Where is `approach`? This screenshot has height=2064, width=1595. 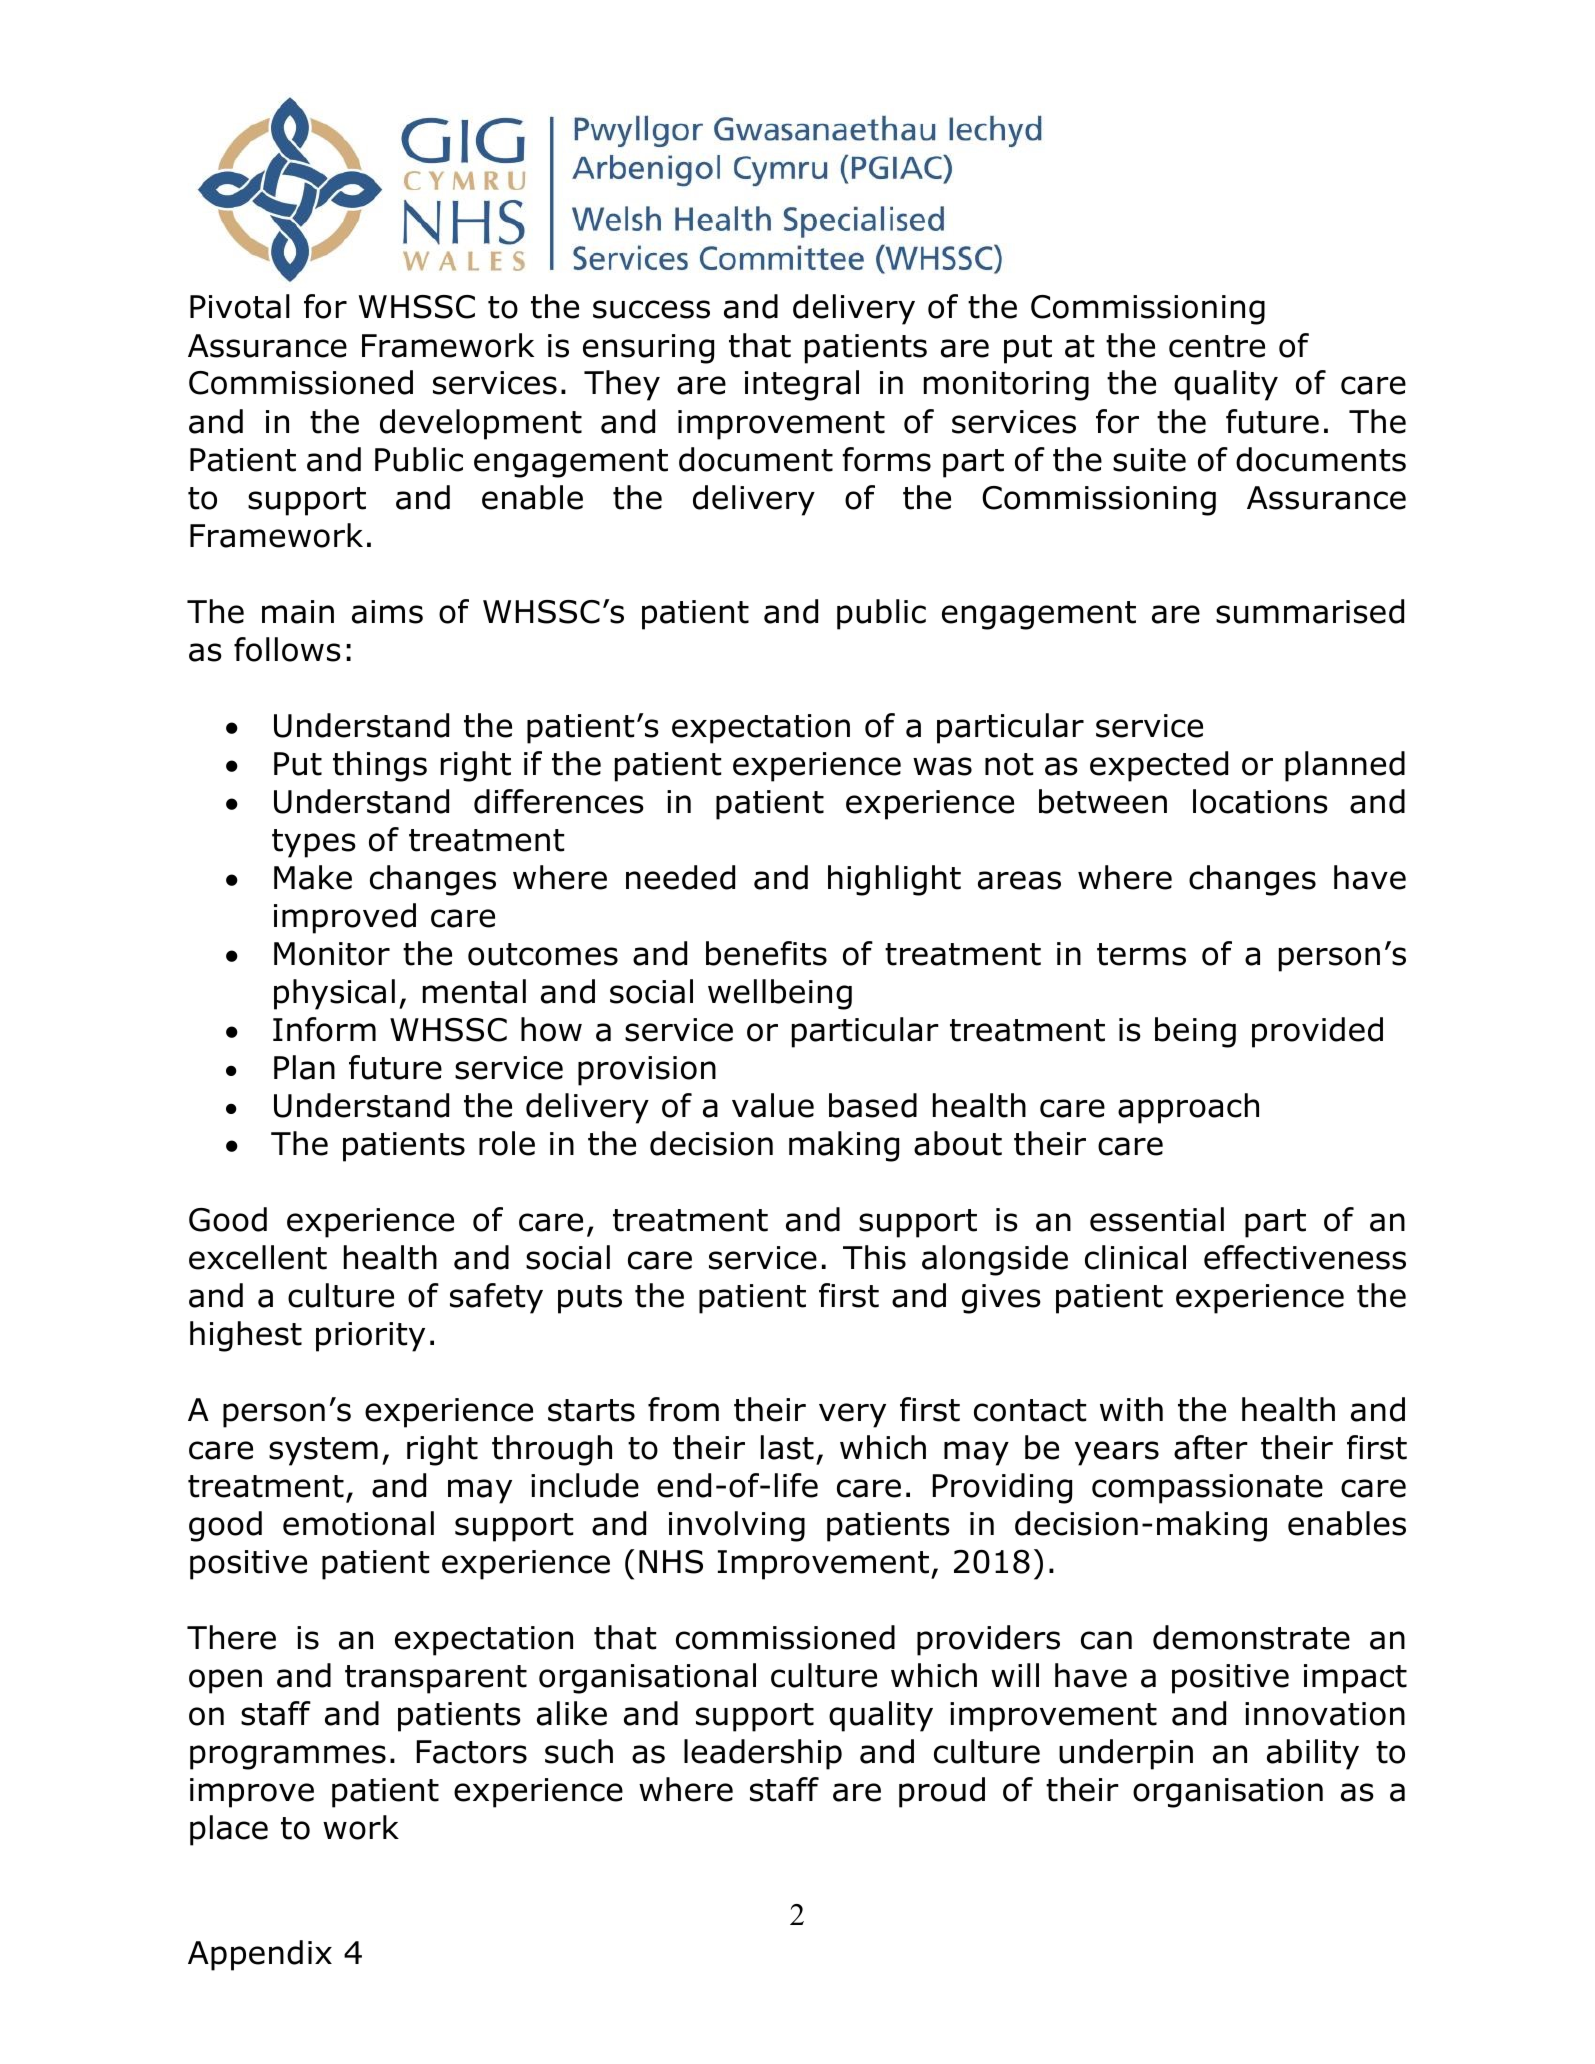
approach is located at coordinates (1188, 1108).
